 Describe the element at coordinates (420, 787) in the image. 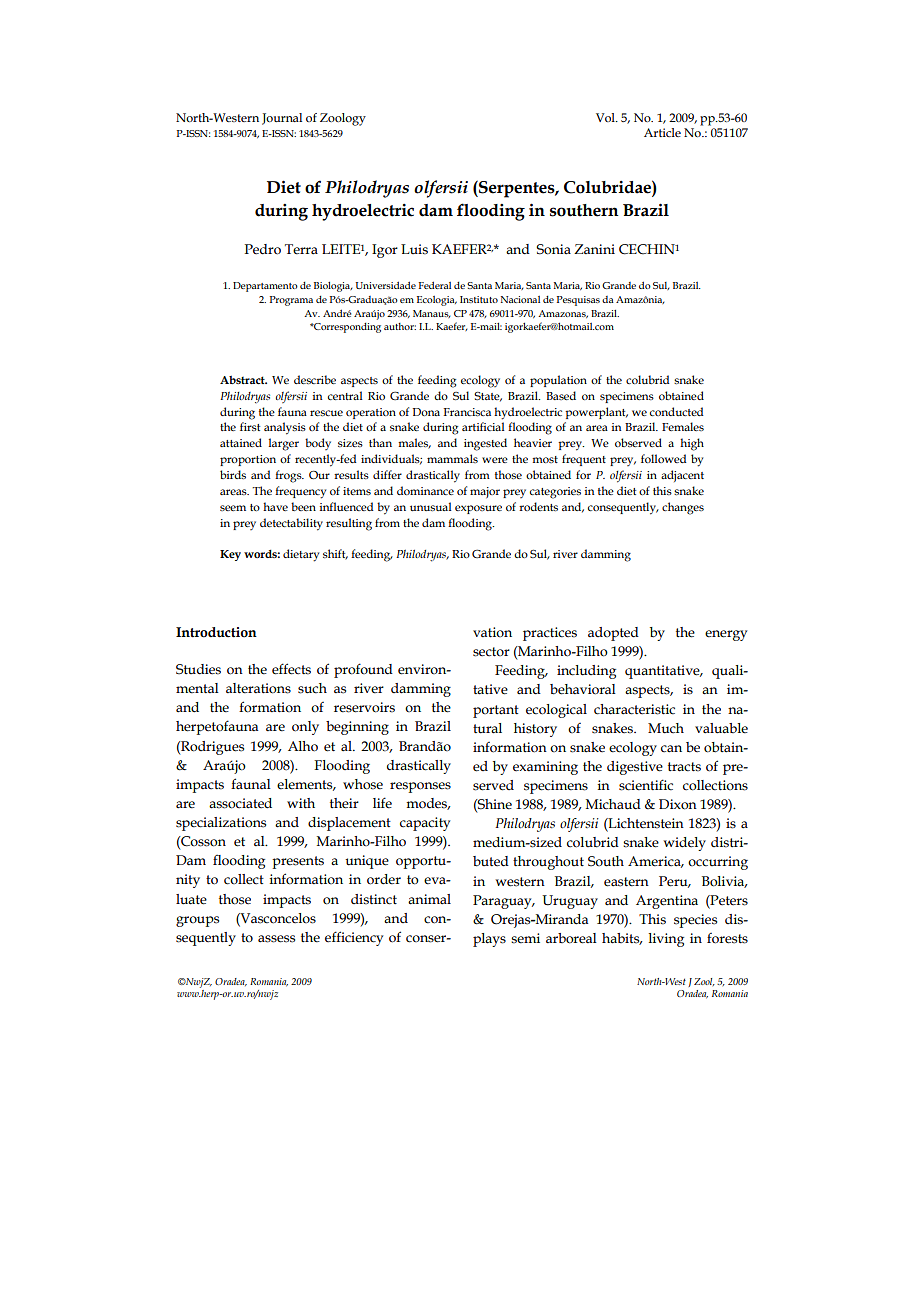

I see `responses` at that location.
